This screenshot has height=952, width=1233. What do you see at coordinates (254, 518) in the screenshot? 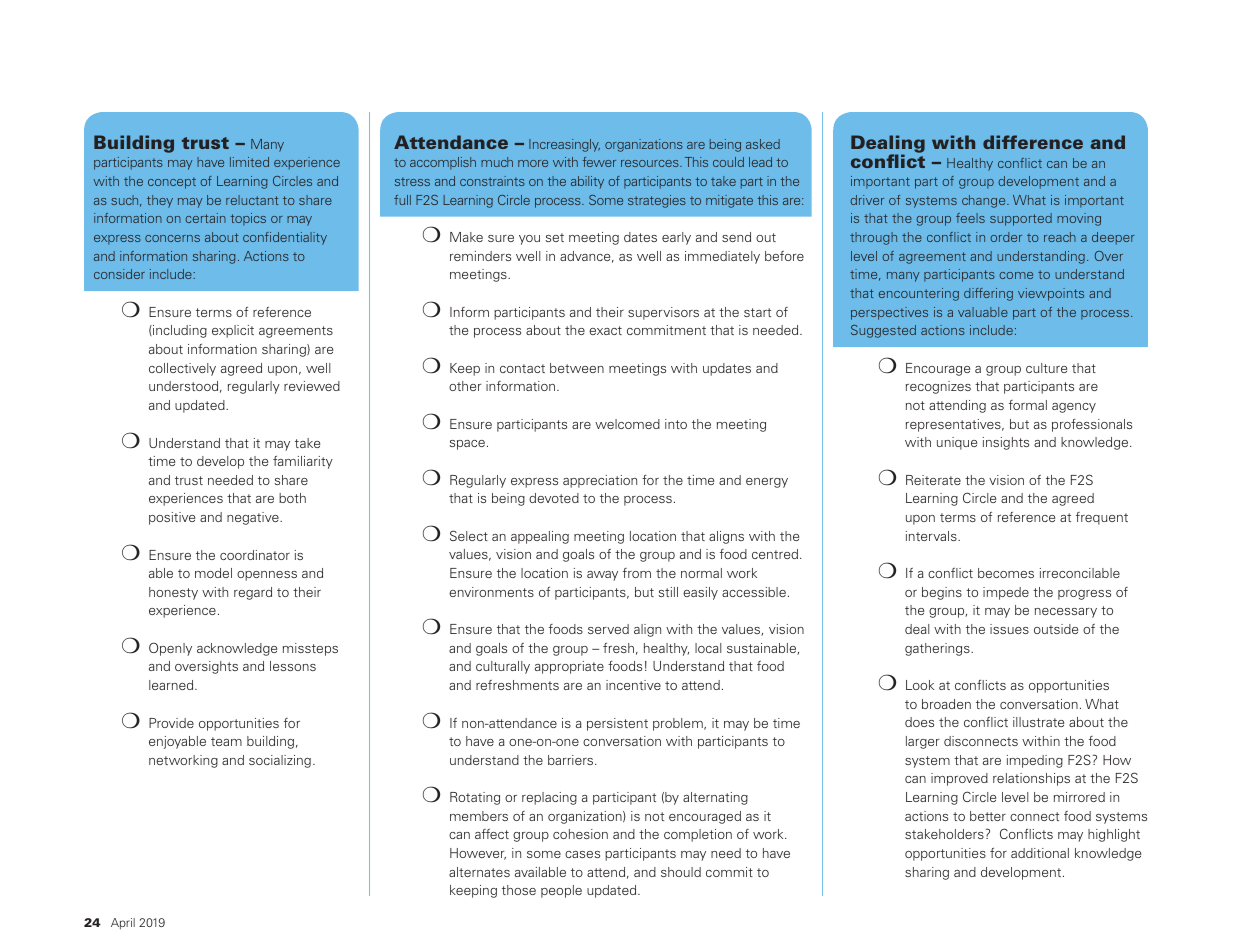
I see `negative` at bounding box center [254, 518].
